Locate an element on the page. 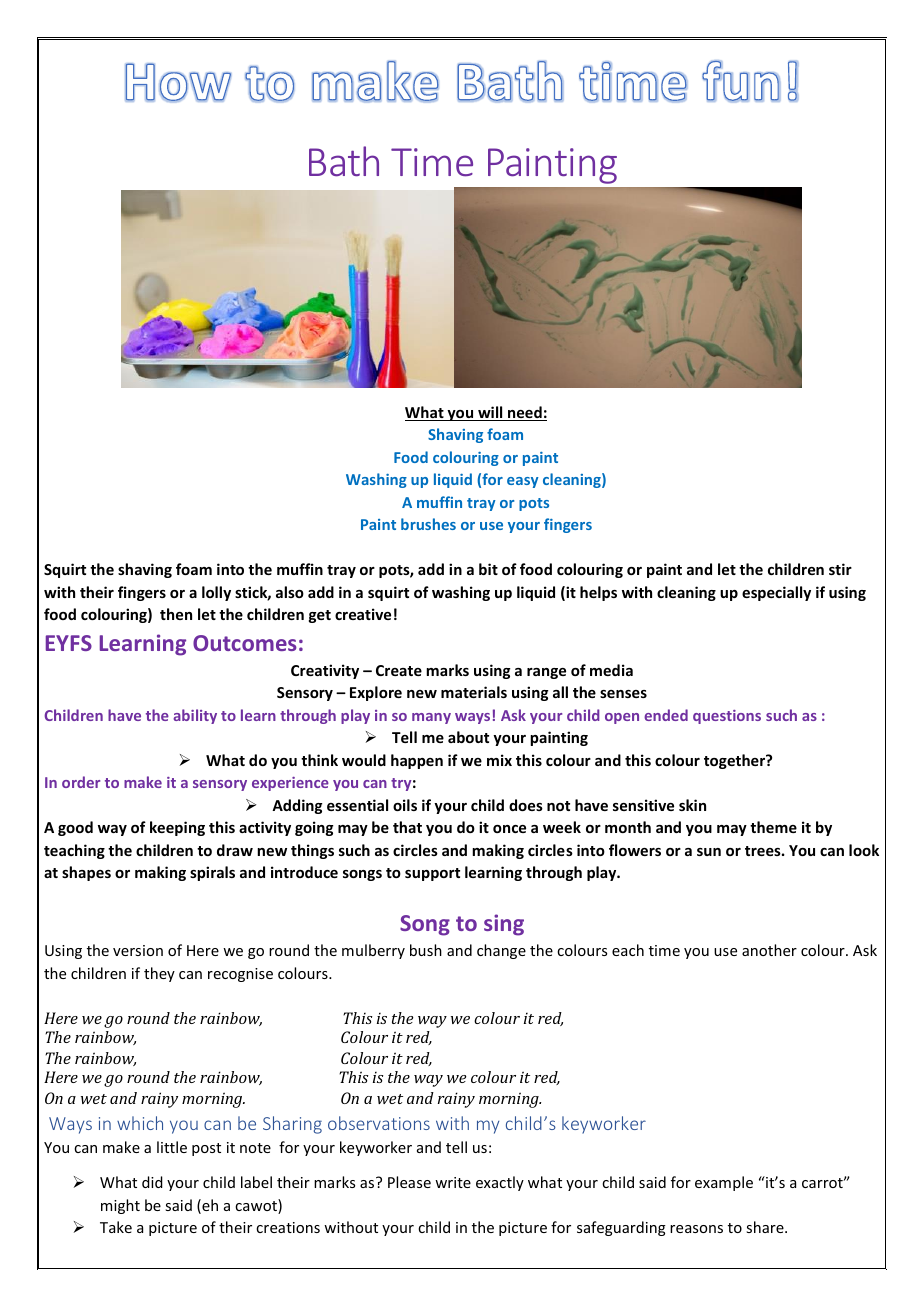 This page has height=1307, width=924. write is located at coordinates (453, 1182).
